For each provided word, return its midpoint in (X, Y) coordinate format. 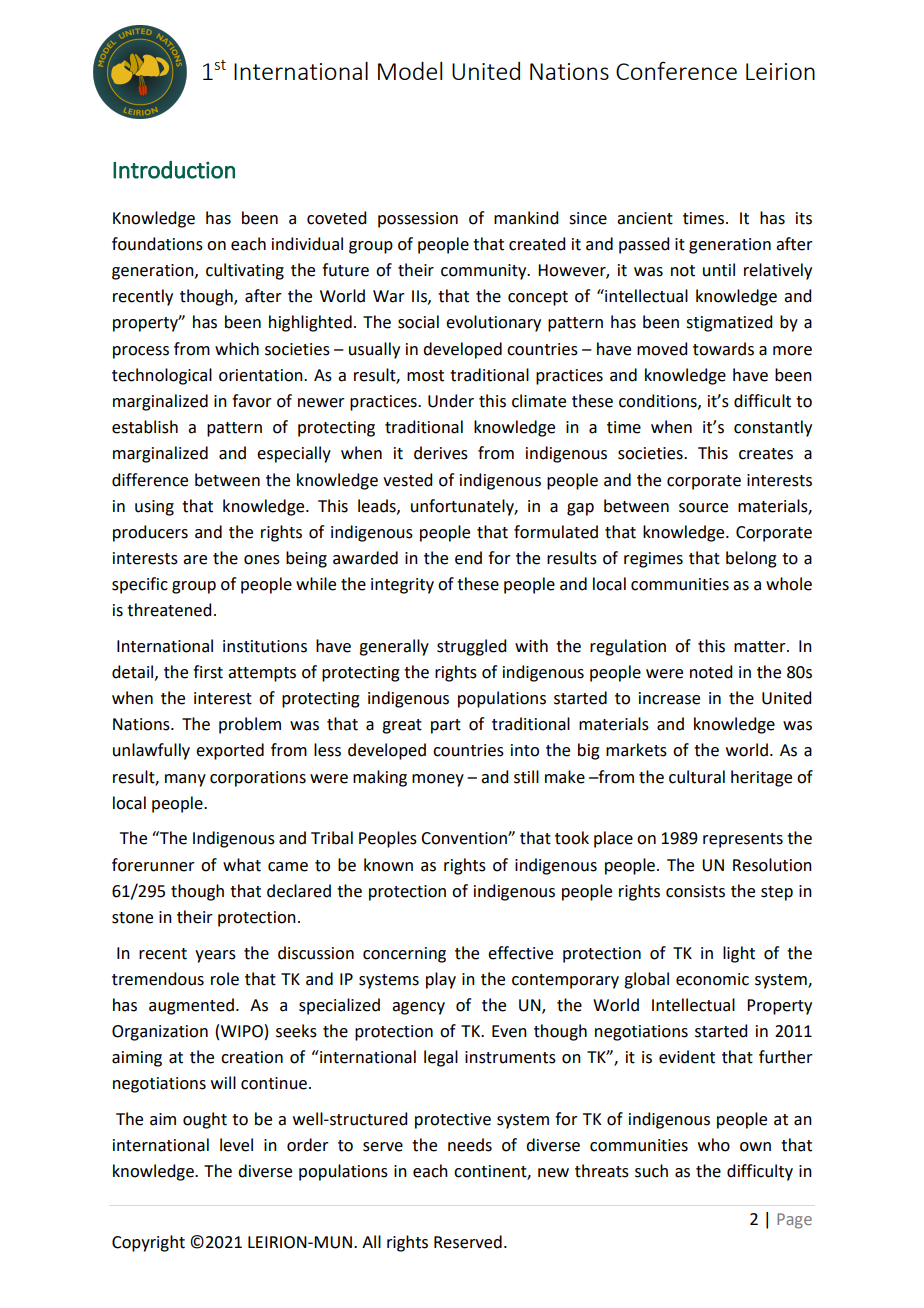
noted (711, 672)
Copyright (148, 1243)
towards (723, 349)
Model (410, 71)
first (208, 672)
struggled (471, 647)
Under (451, 401)
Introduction (174, 170)
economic (712, 979)
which (237, 349)
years (215, 956)
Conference (676, 70)
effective (520, 953)
